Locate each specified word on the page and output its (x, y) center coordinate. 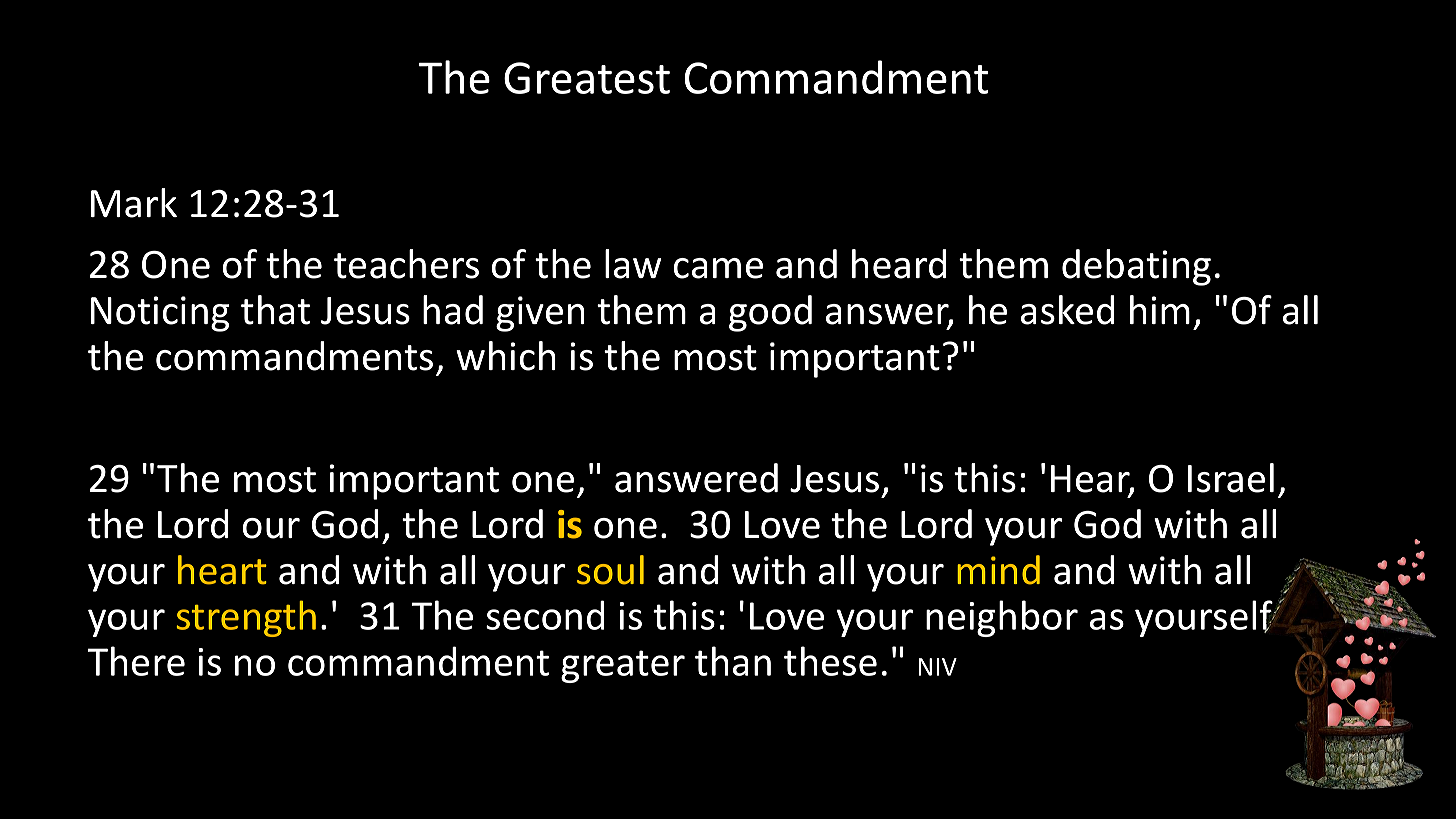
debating (1136, 267)
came (718, 268)
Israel (1231, 478)
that (275, 310)
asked (1067, 310)
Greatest (587, 78)
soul (610, 570)
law (633, 264)
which (506, 356)
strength (246, 618)
